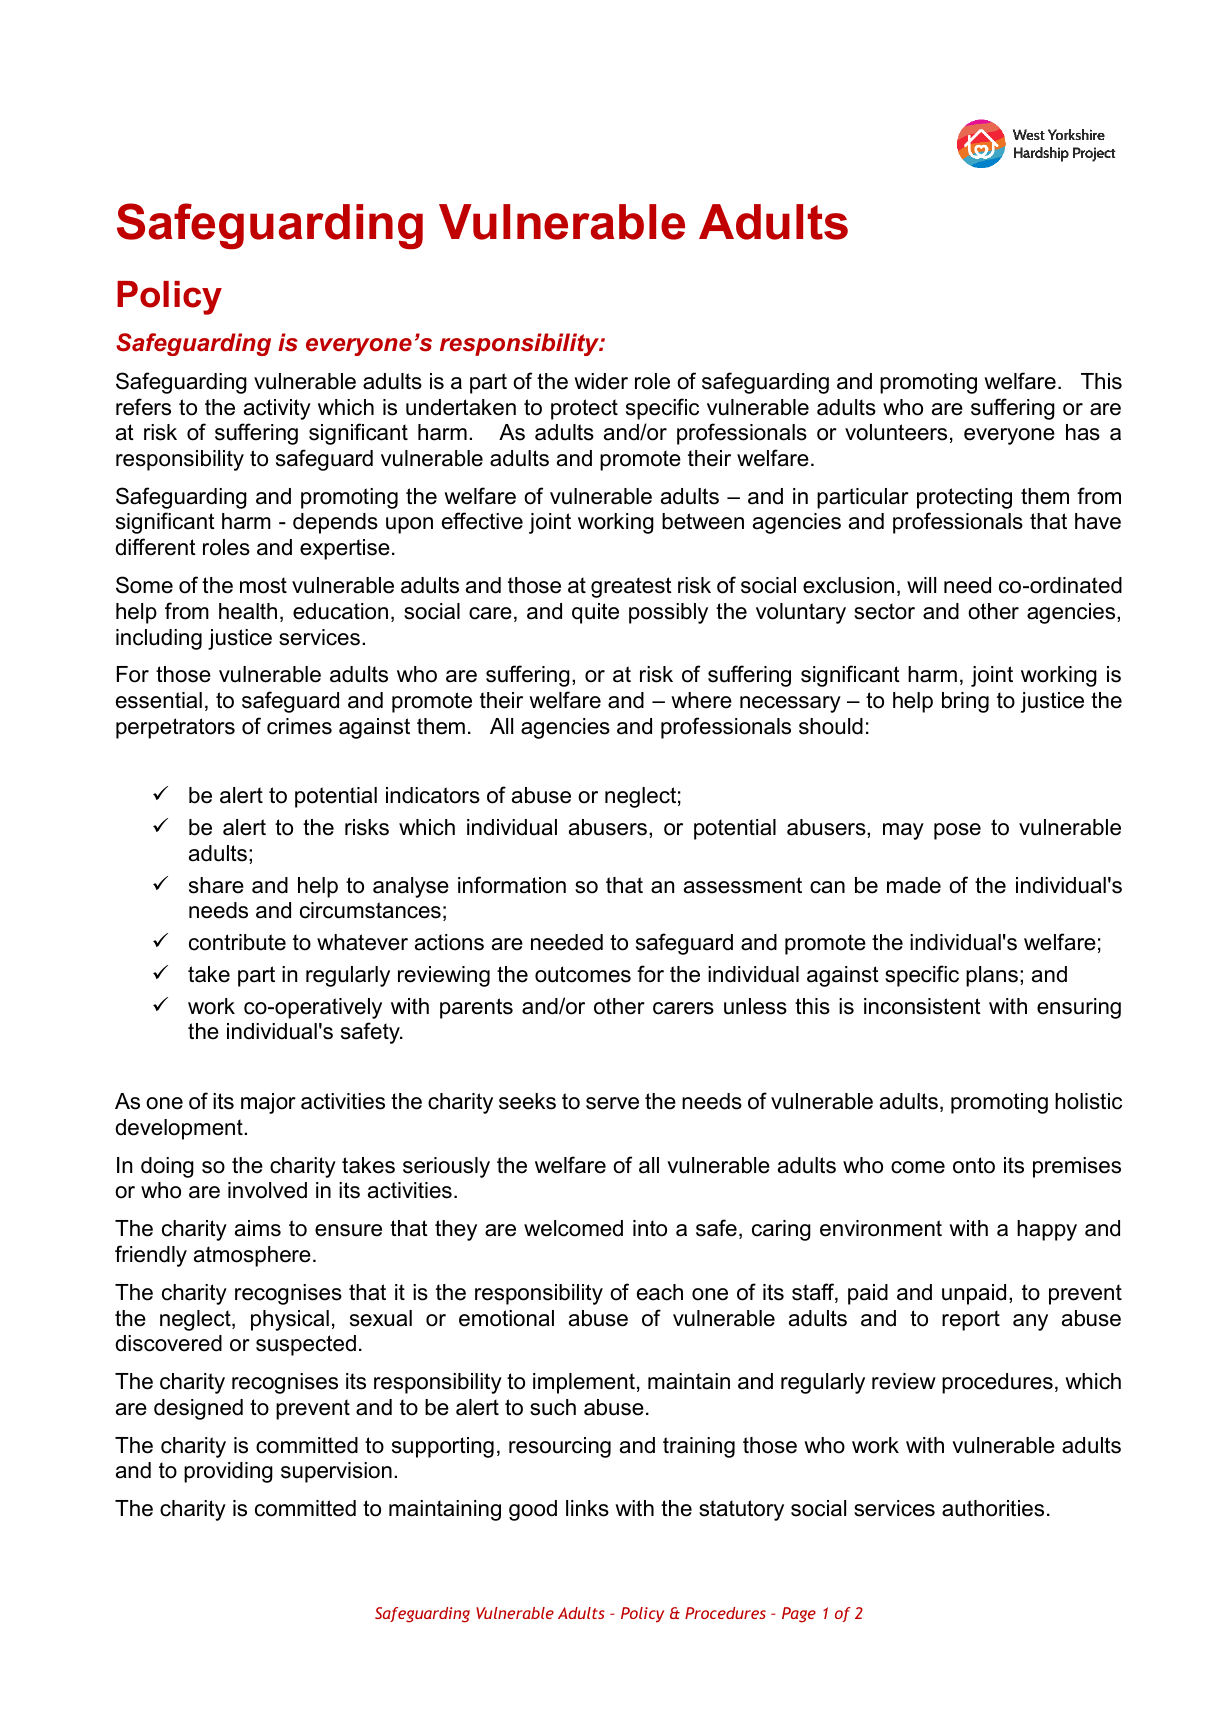 The height and width of the screenshot is (1710, 1209). What do you see at coordinates (965, 702) in the screenshot?
I see `bring` at bounding box center [965, 702].
